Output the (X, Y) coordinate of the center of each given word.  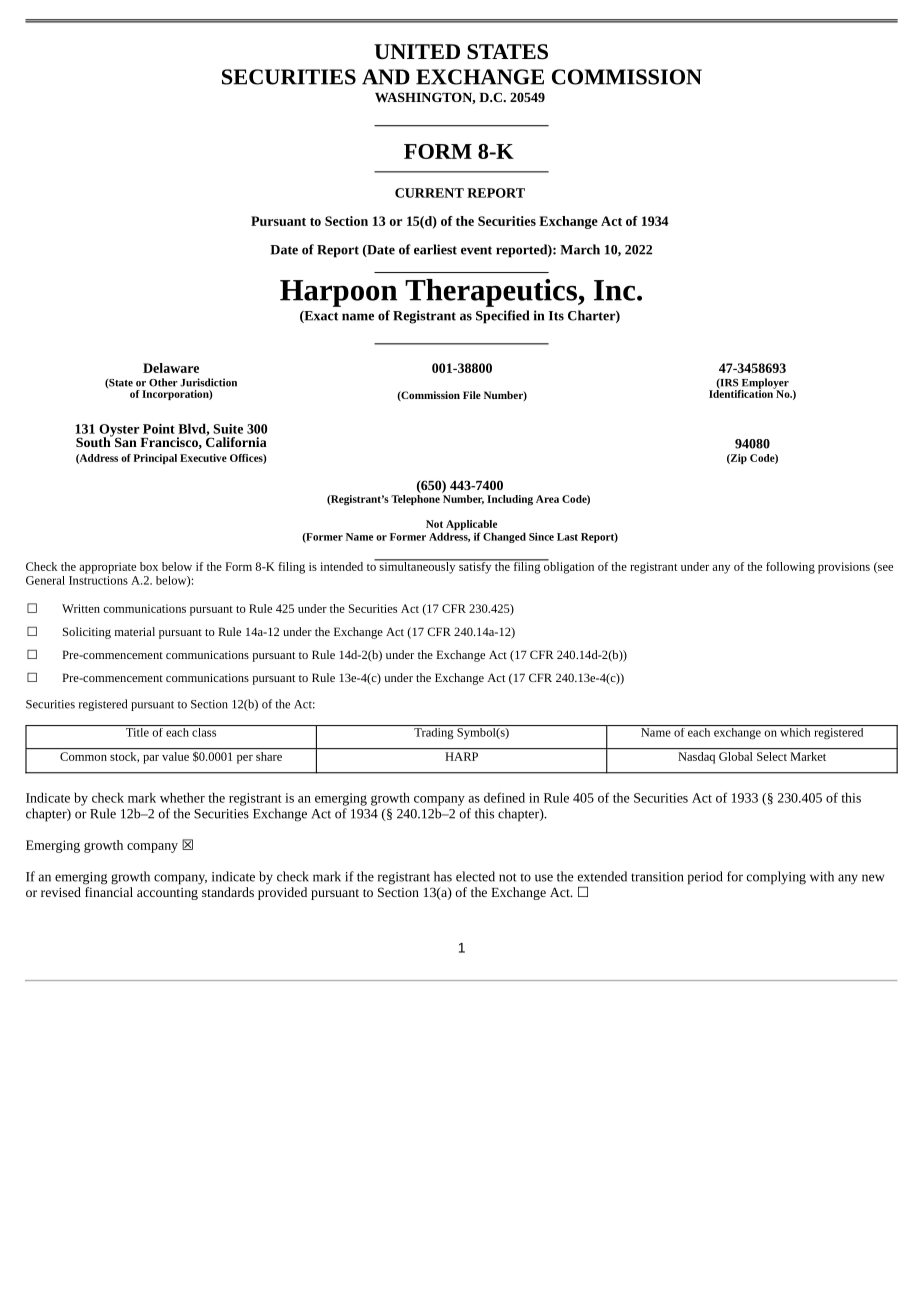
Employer (764, 384)
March (580, 249)
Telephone (415, 498)
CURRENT (429, 193)
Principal (155, 459)
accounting (167, 894)
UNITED (417, 51)
